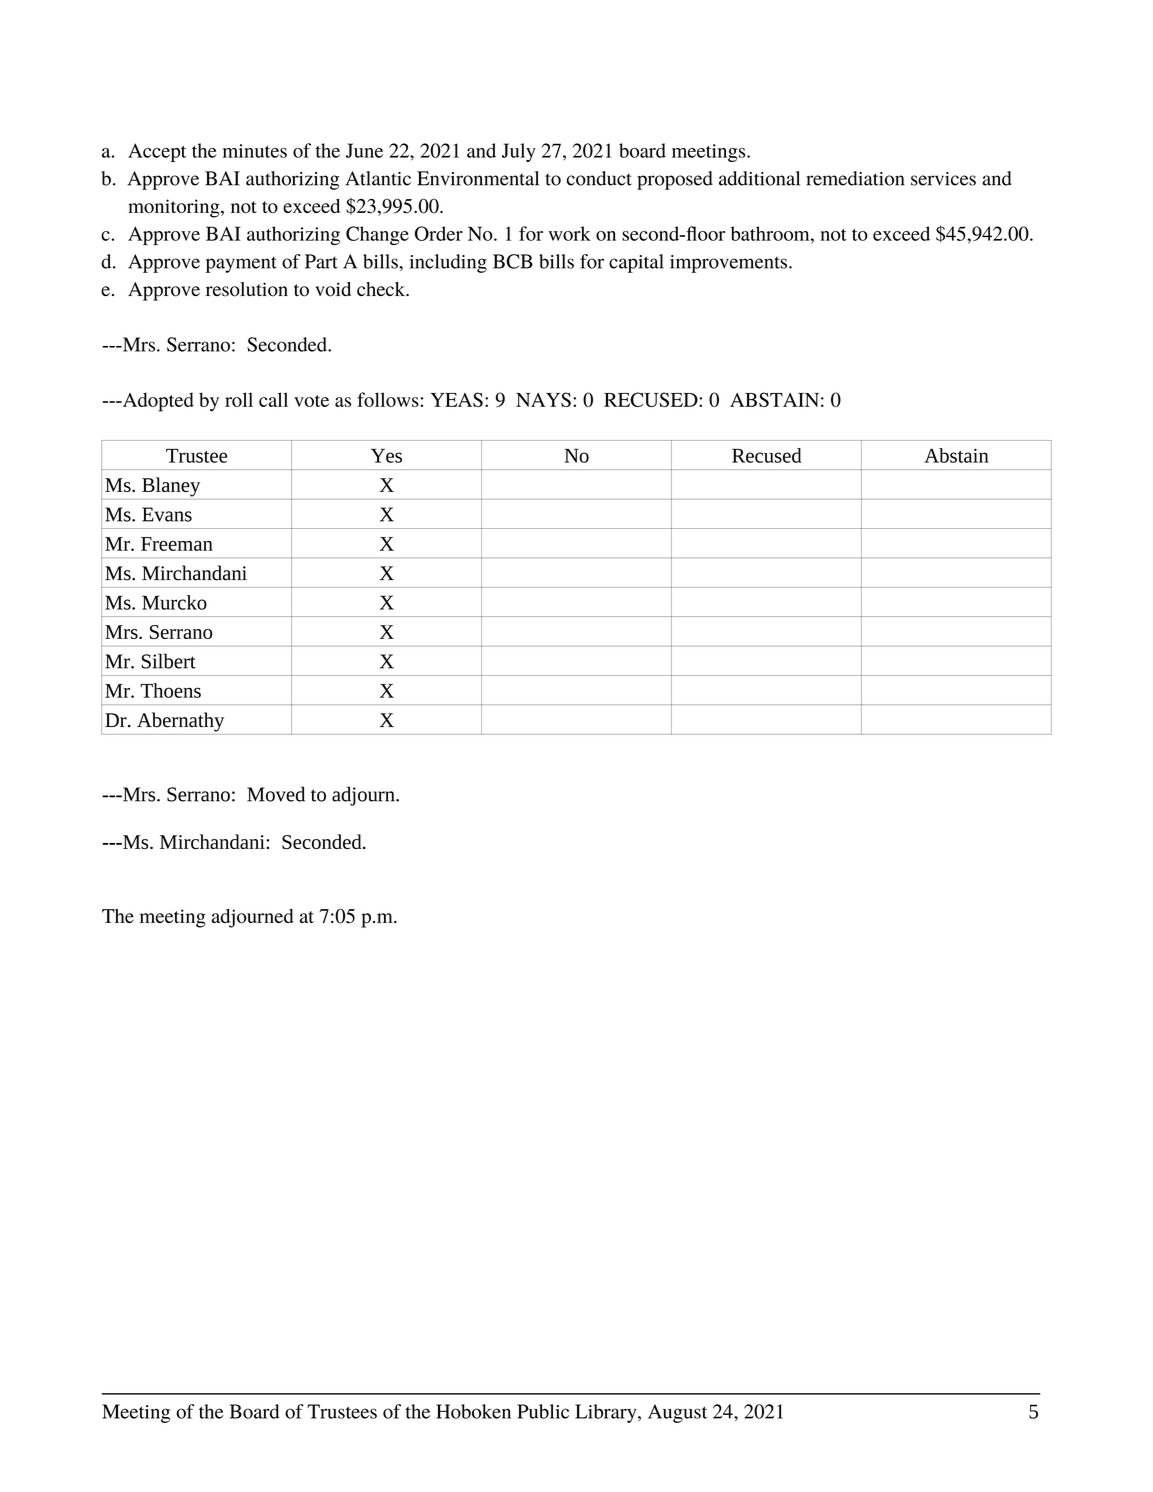  I want to click on Yes, so click(386, 455).
